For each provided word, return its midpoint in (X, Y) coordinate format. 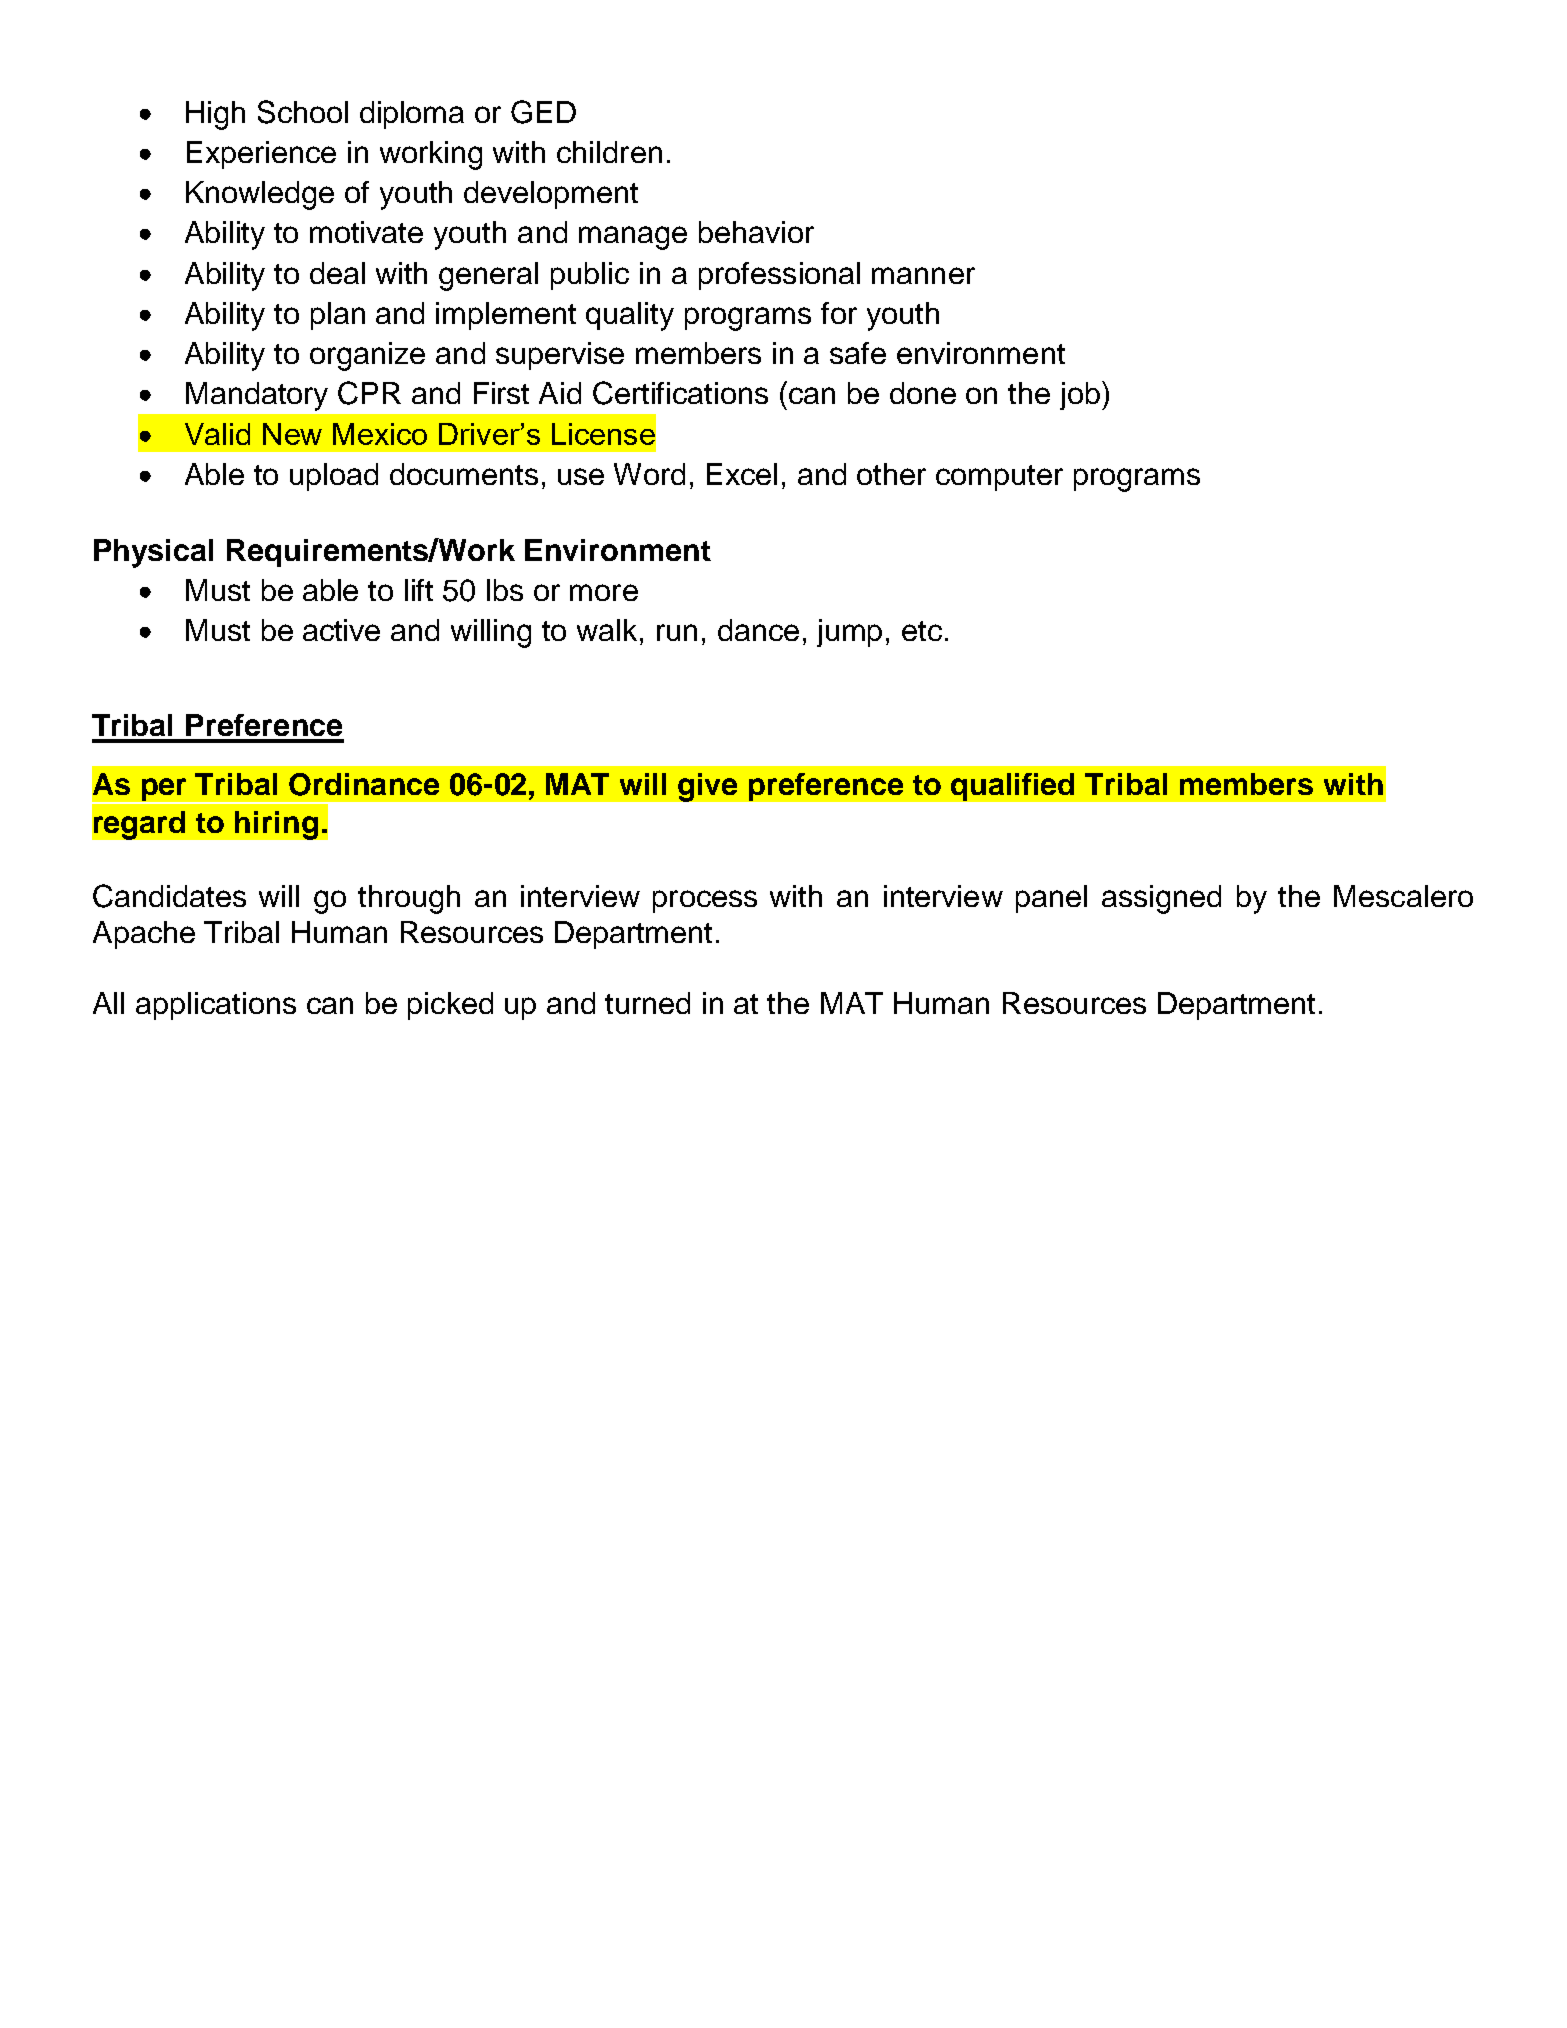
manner (923, 275)
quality (630, 316)
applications (216, 1006)
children (609, 152)
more (604, 592)
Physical (153, 553)
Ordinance (364, 784)
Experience (261, 155)
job (1080, 396)
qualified (1012, 787)
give (707, 787)
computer (999, 478)
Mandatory (257, 396)
